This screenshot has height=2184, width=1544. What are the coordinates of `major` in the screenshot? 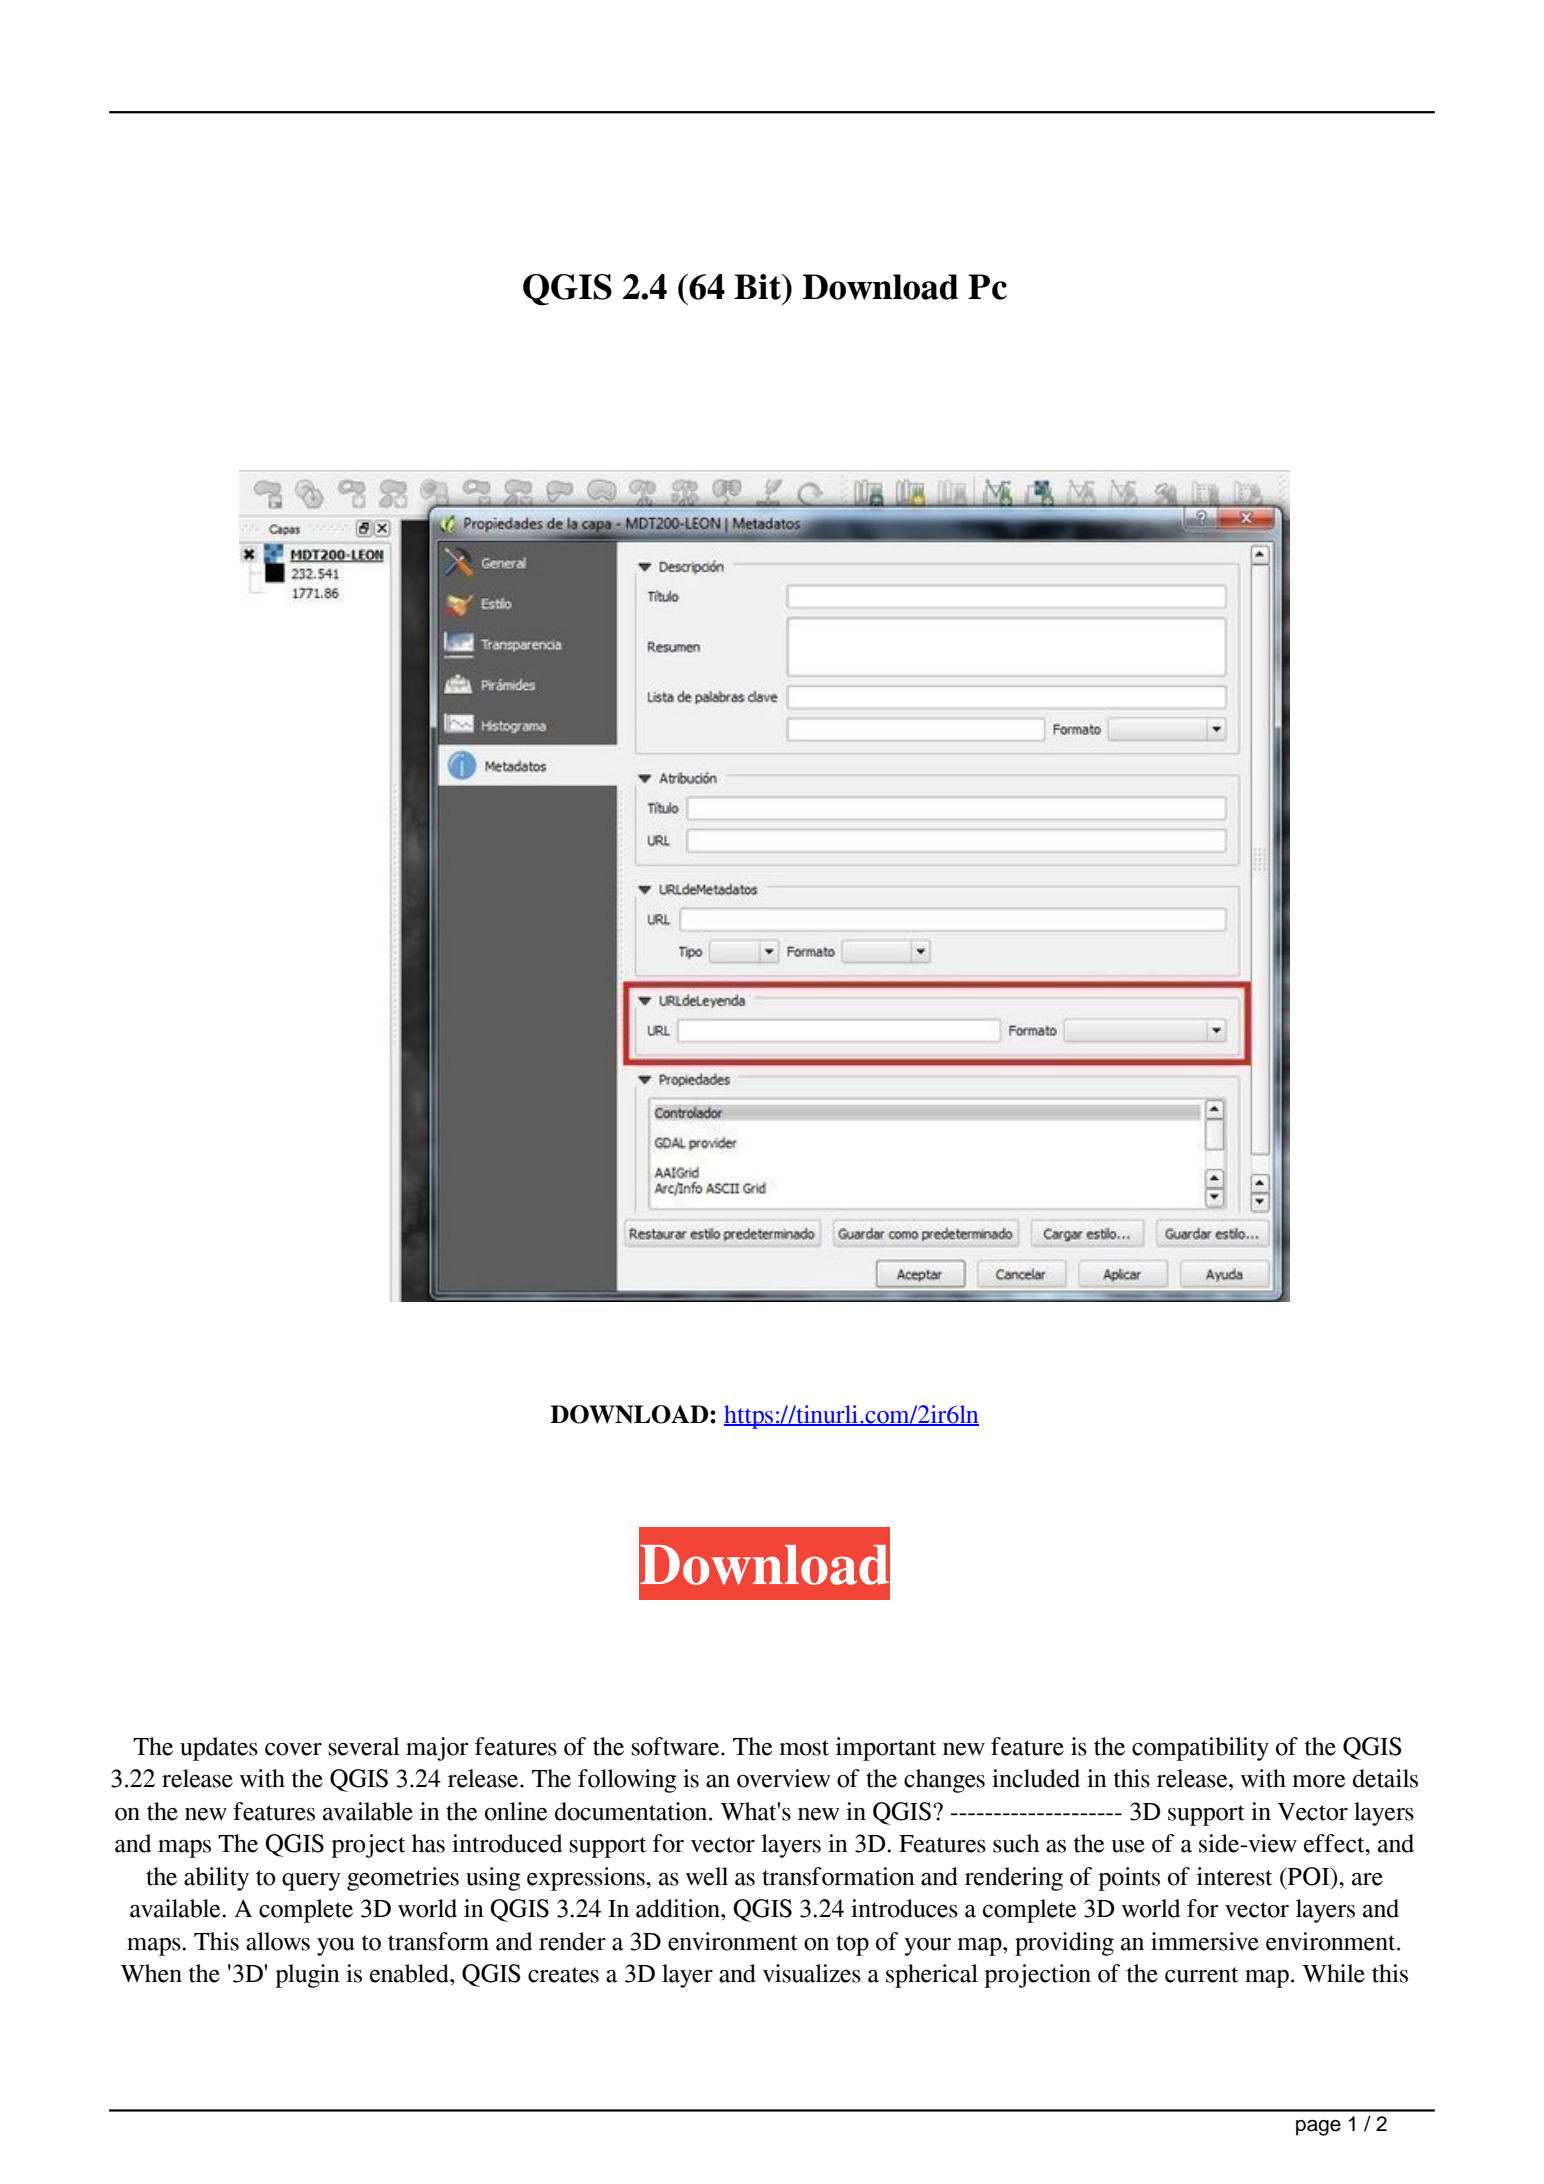 It's located at (437, 1749).
